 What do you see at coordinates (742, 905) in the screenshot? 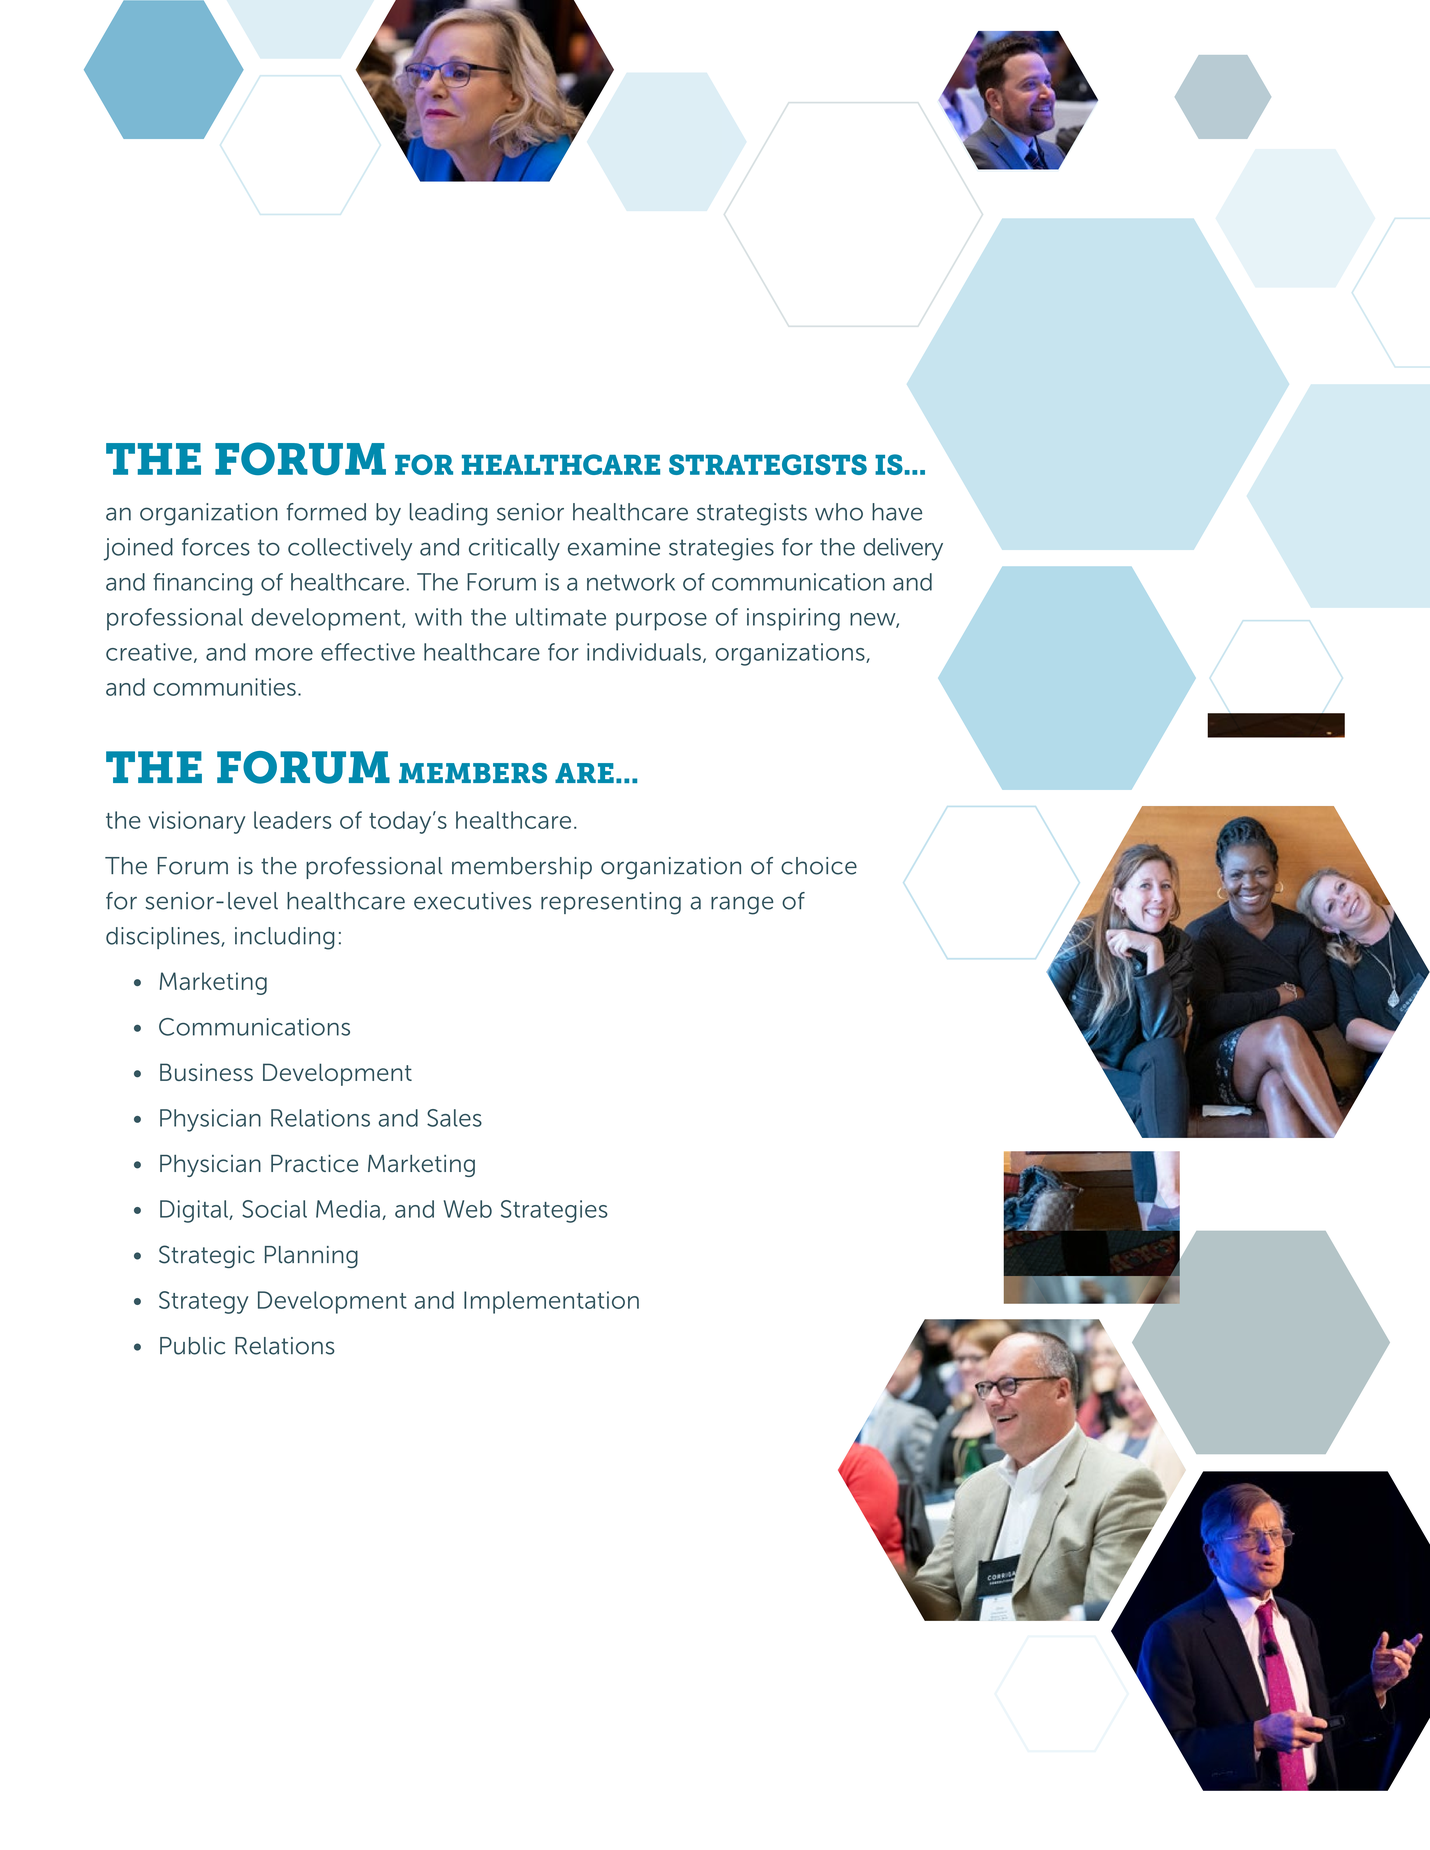
I see `range` at bounding box center [742, 905].
